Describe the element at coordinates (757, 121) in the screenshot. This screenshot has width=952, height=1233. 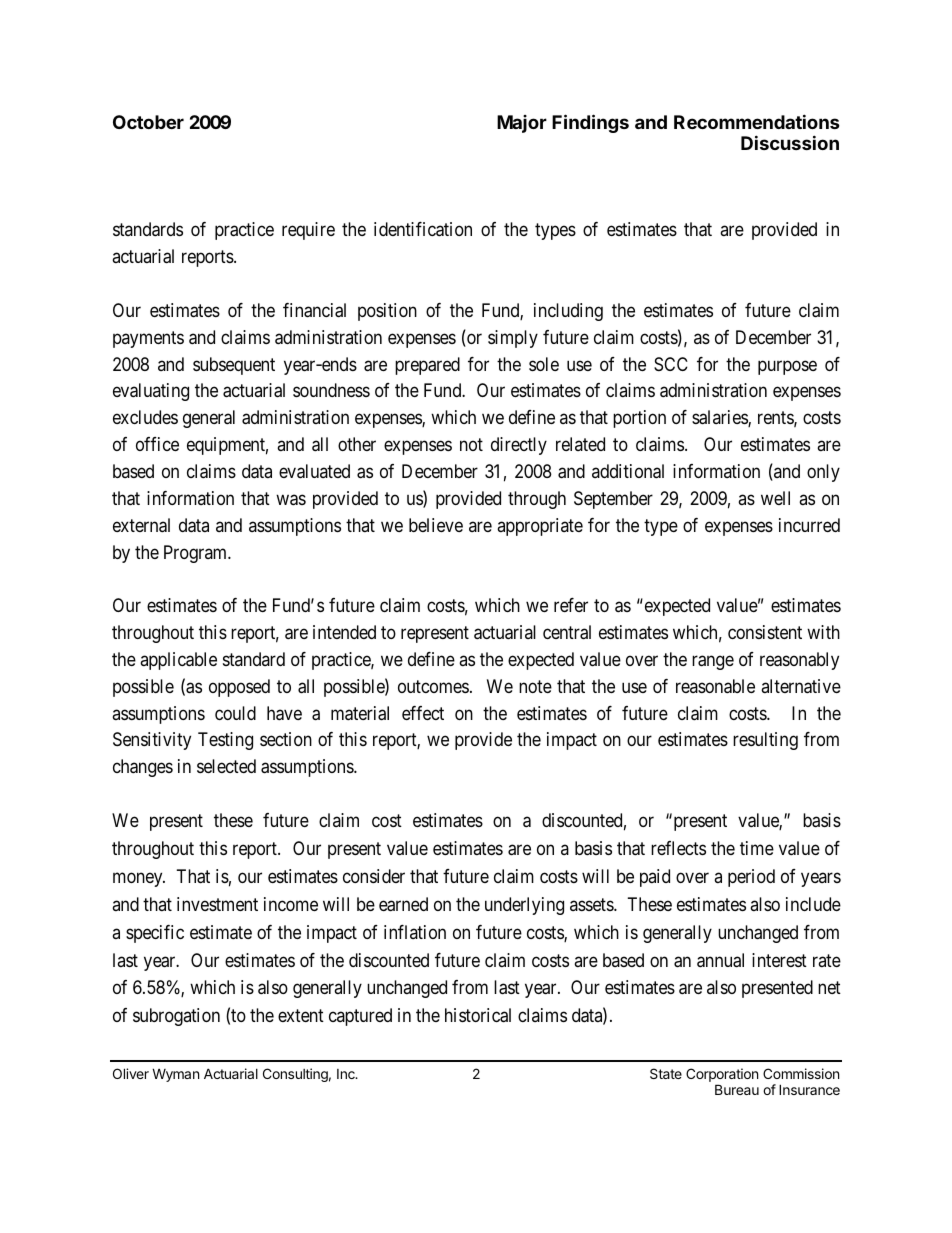
I see `Recommendations` at that location.
